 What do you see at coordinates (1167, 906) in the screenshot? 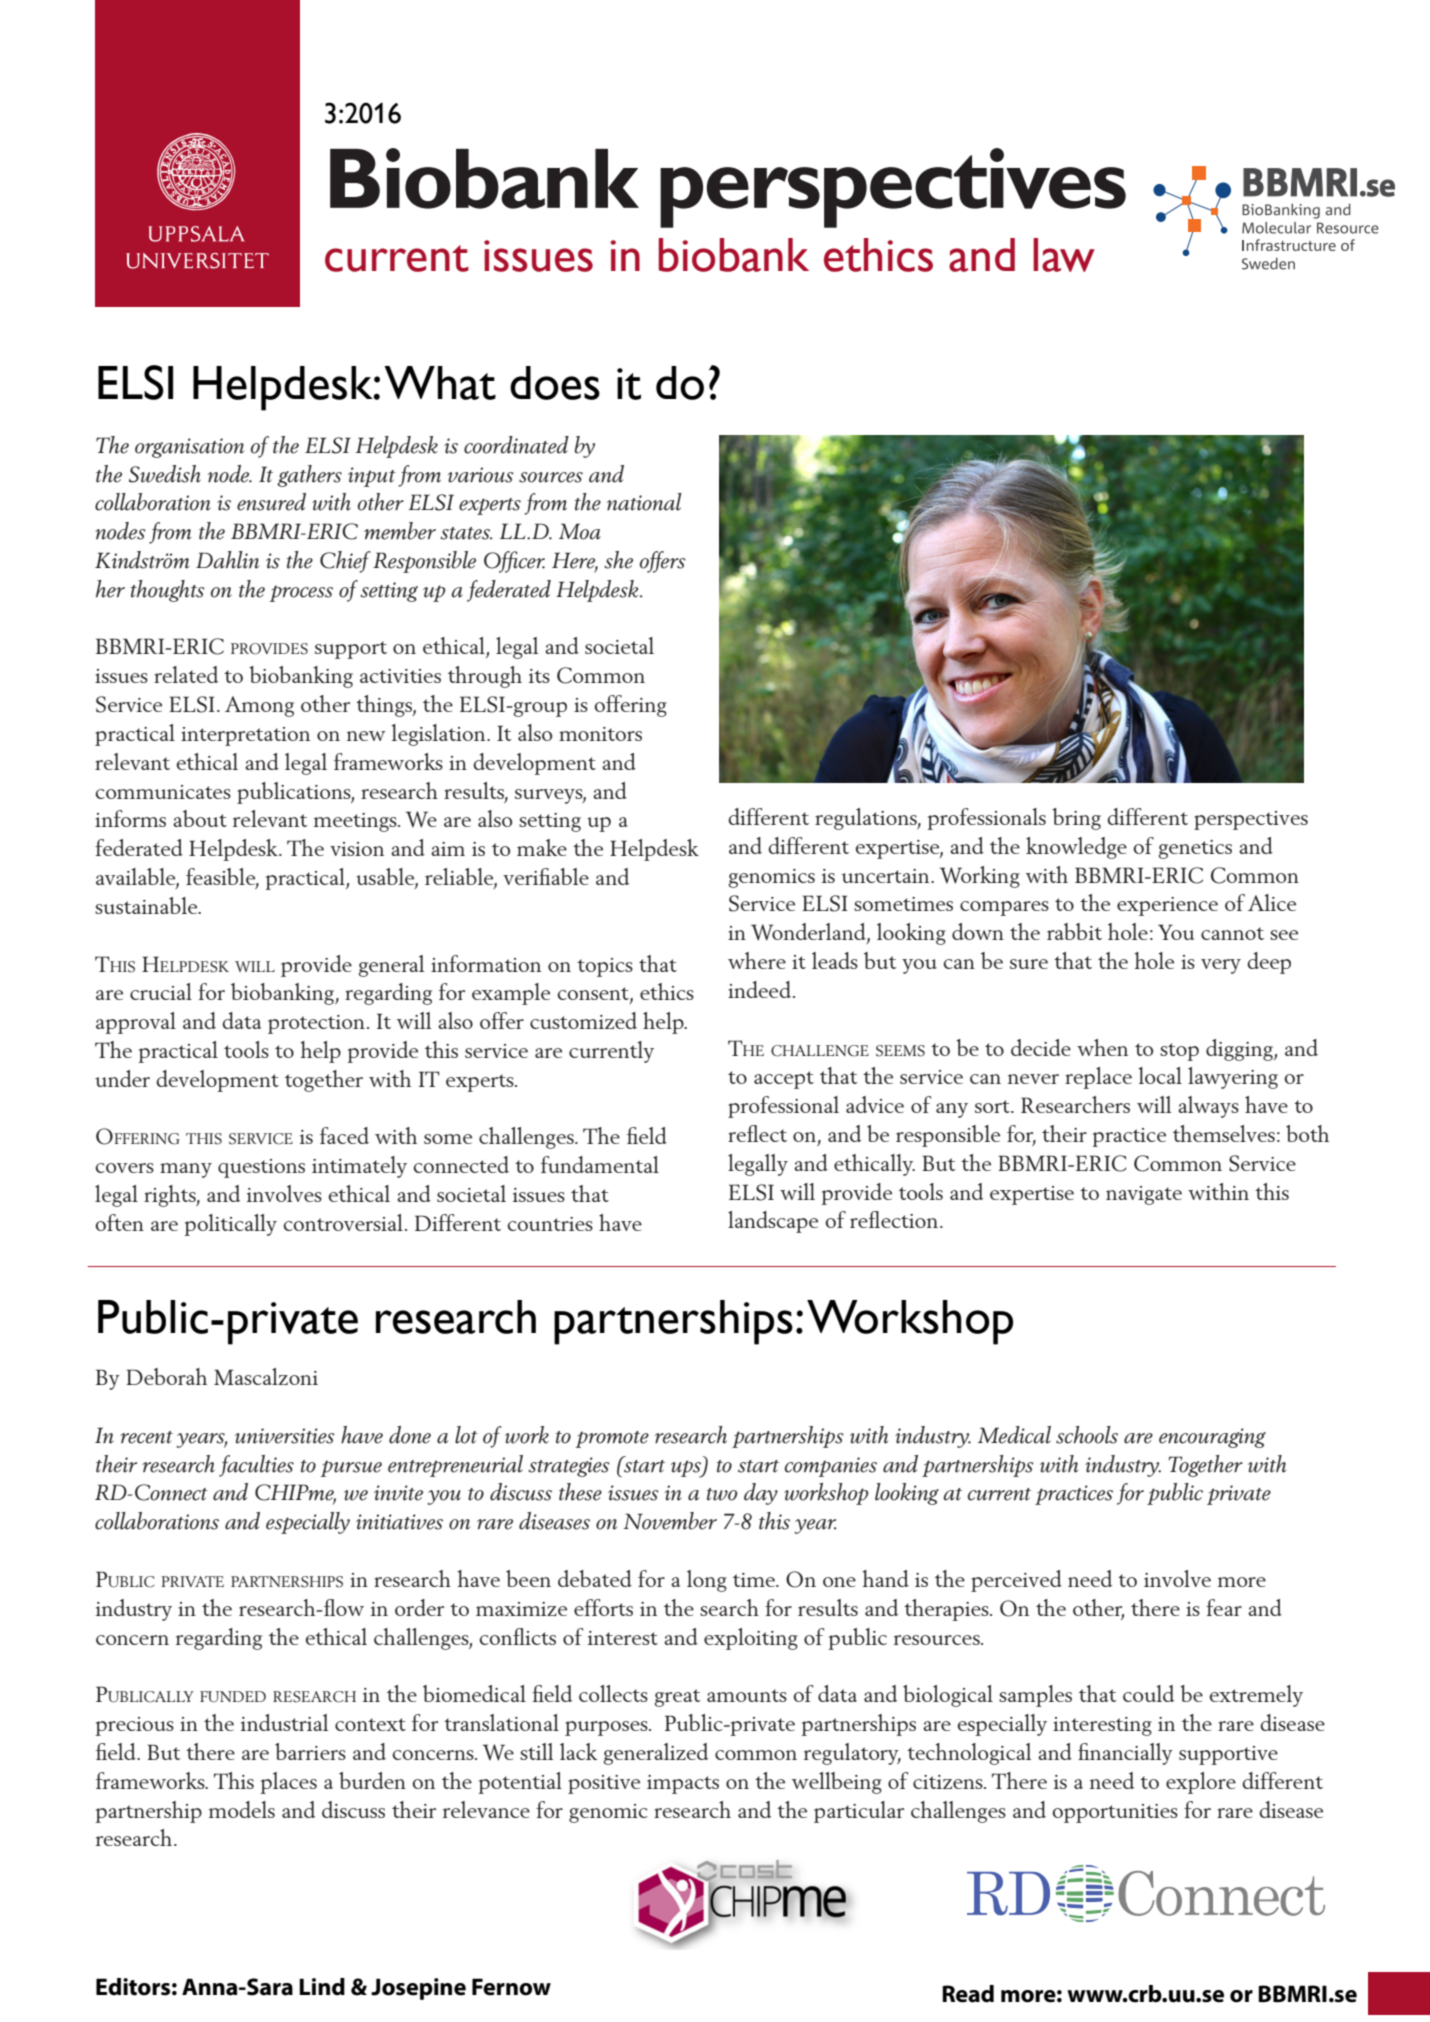
I see `experience` at bounding box center [1167, 906].
